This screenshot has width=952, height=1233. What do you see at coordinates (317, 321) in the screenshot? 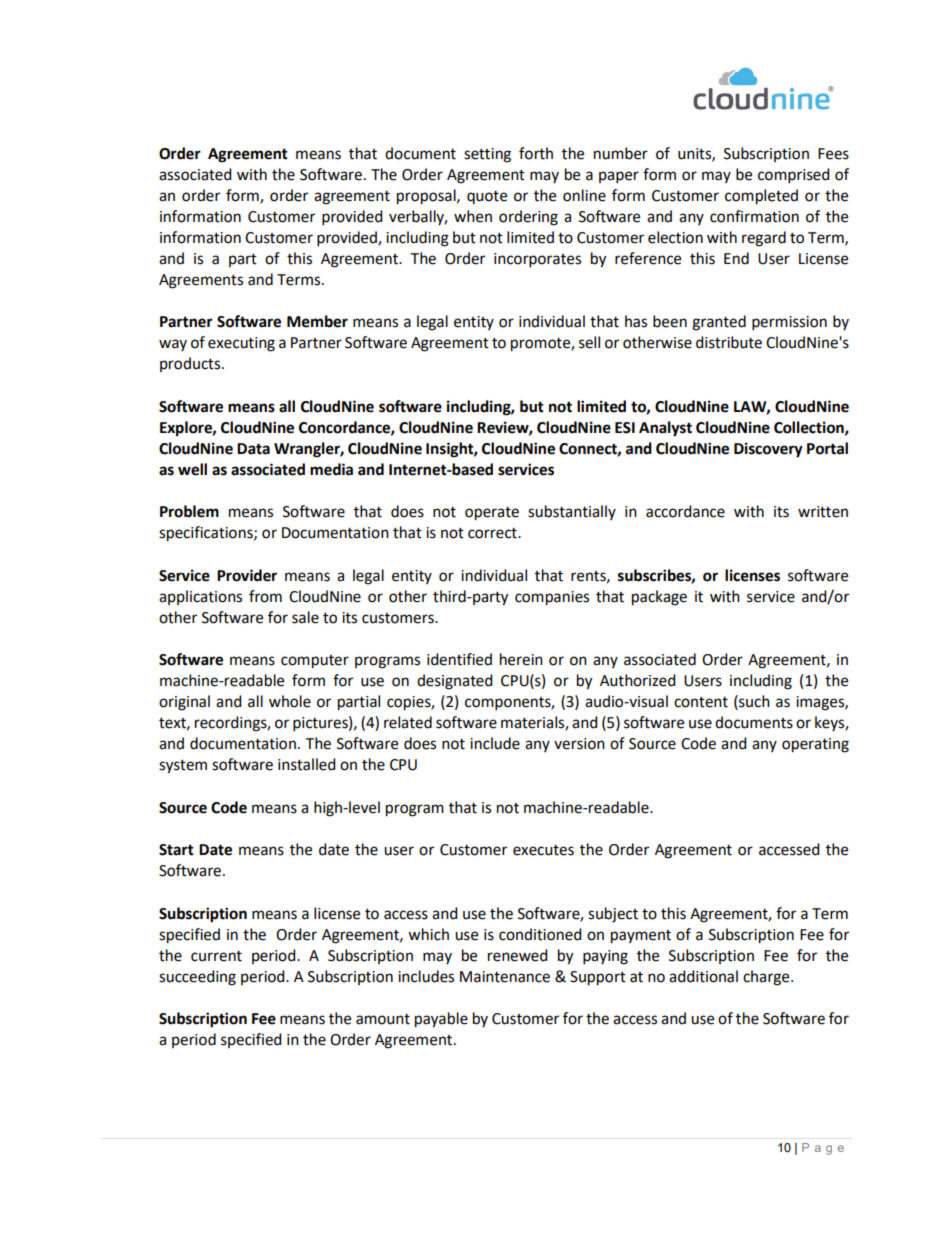
I see `Member` at bounding box center [317, 321].
